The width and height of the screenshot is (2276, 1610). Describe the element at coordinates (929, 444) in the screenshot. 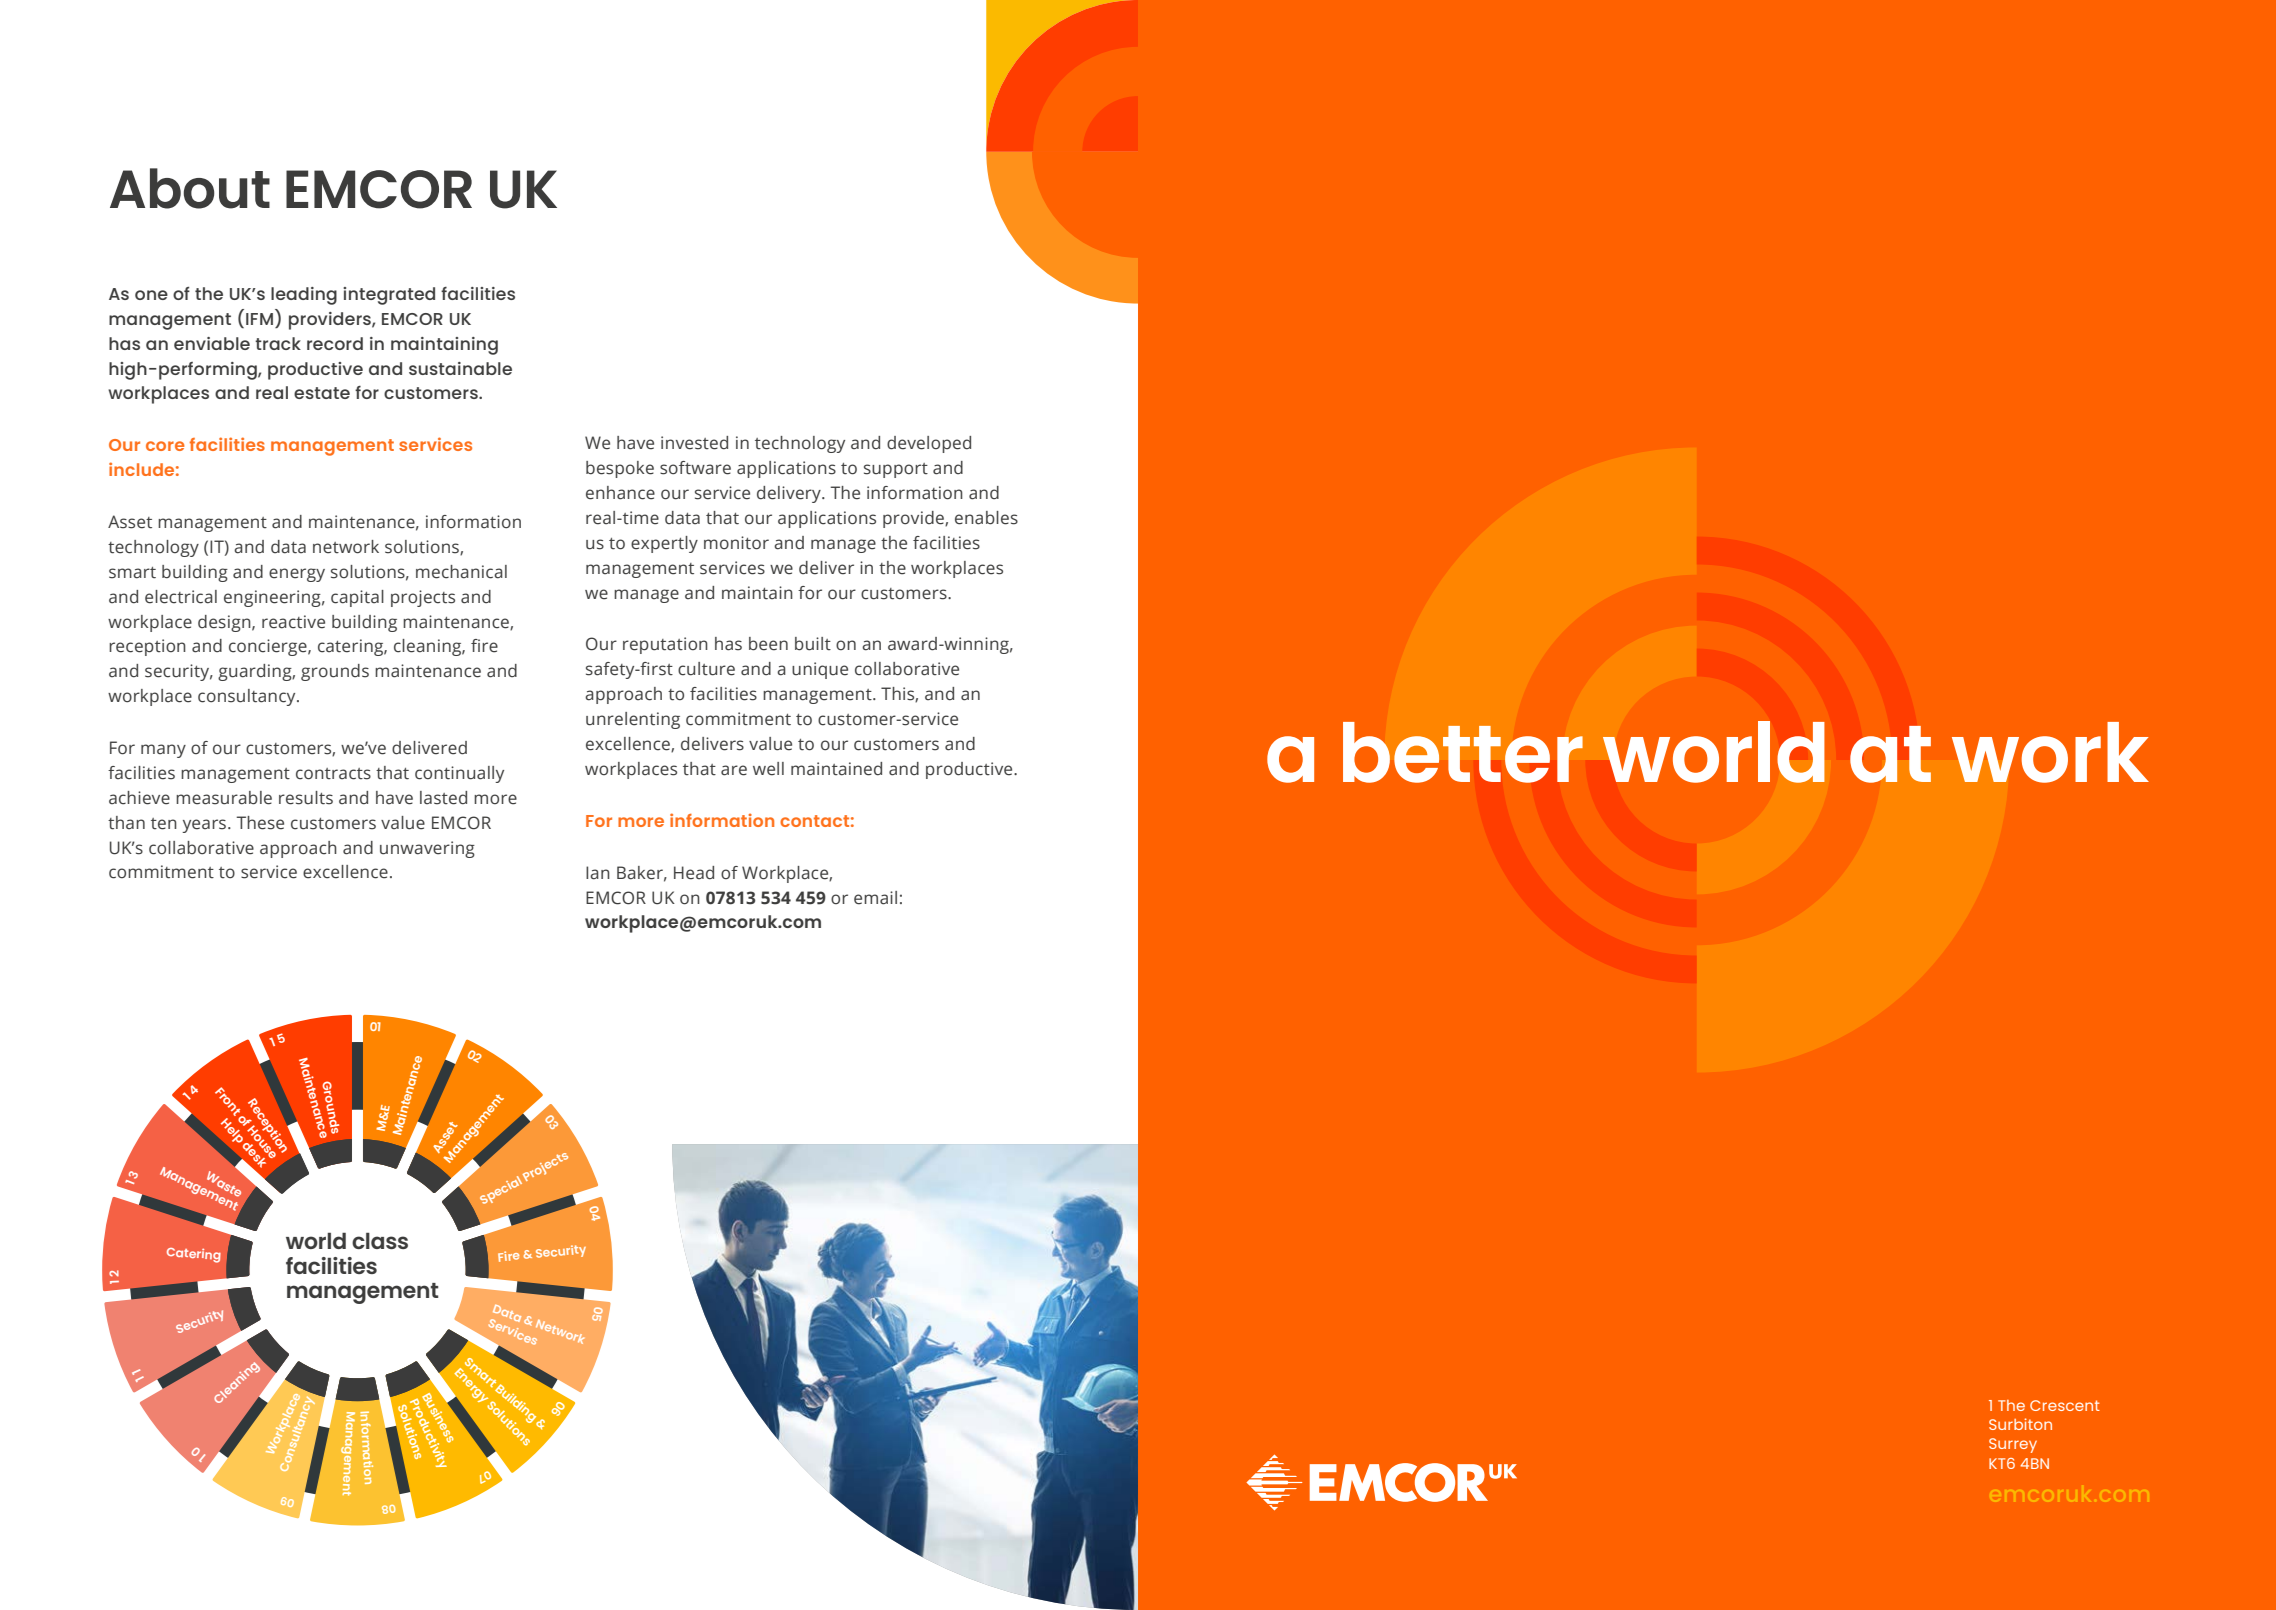

I see `developed` at that location.
